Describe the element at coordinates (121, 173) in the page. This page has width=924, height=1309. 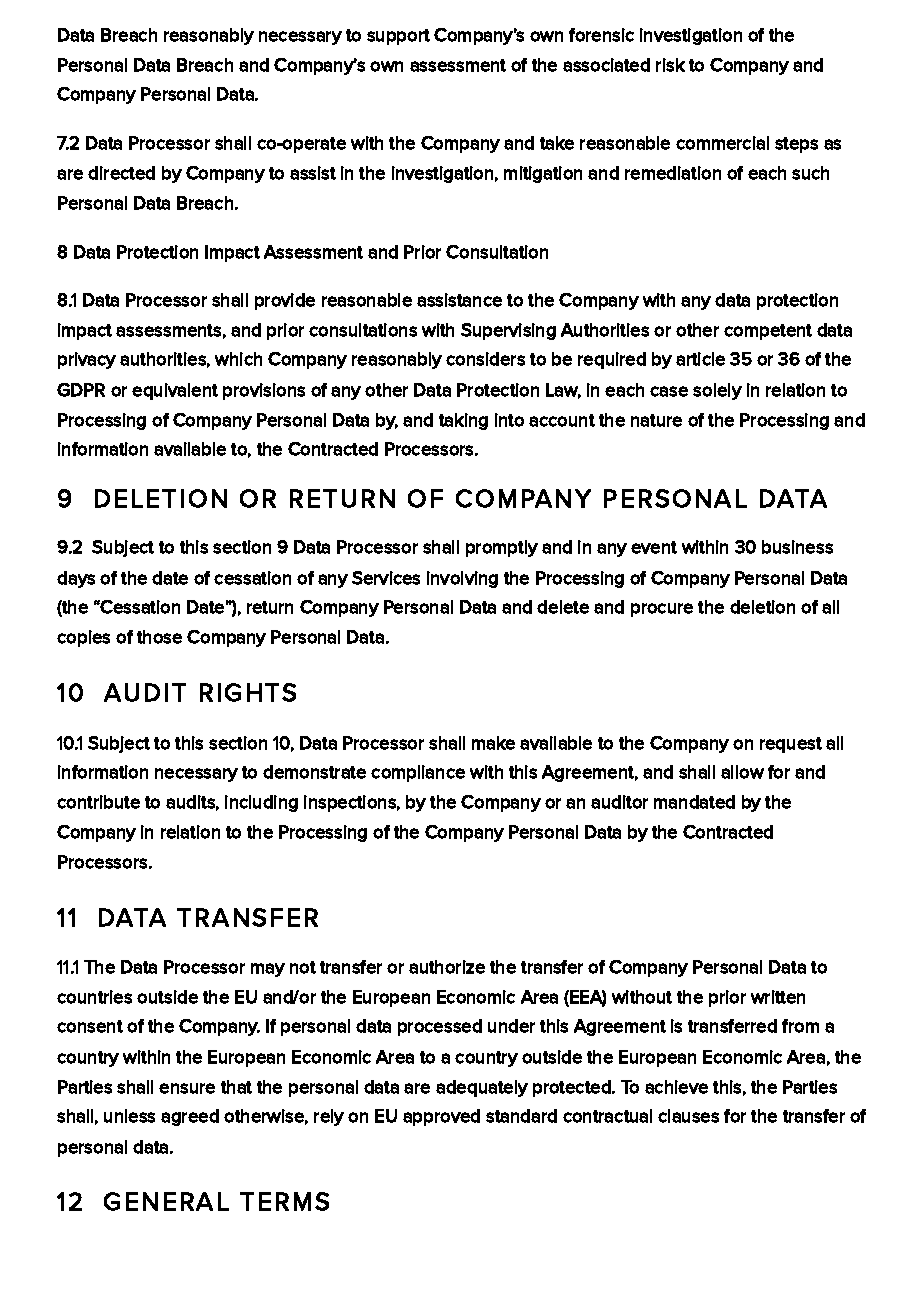
I see `directed` at that location.
